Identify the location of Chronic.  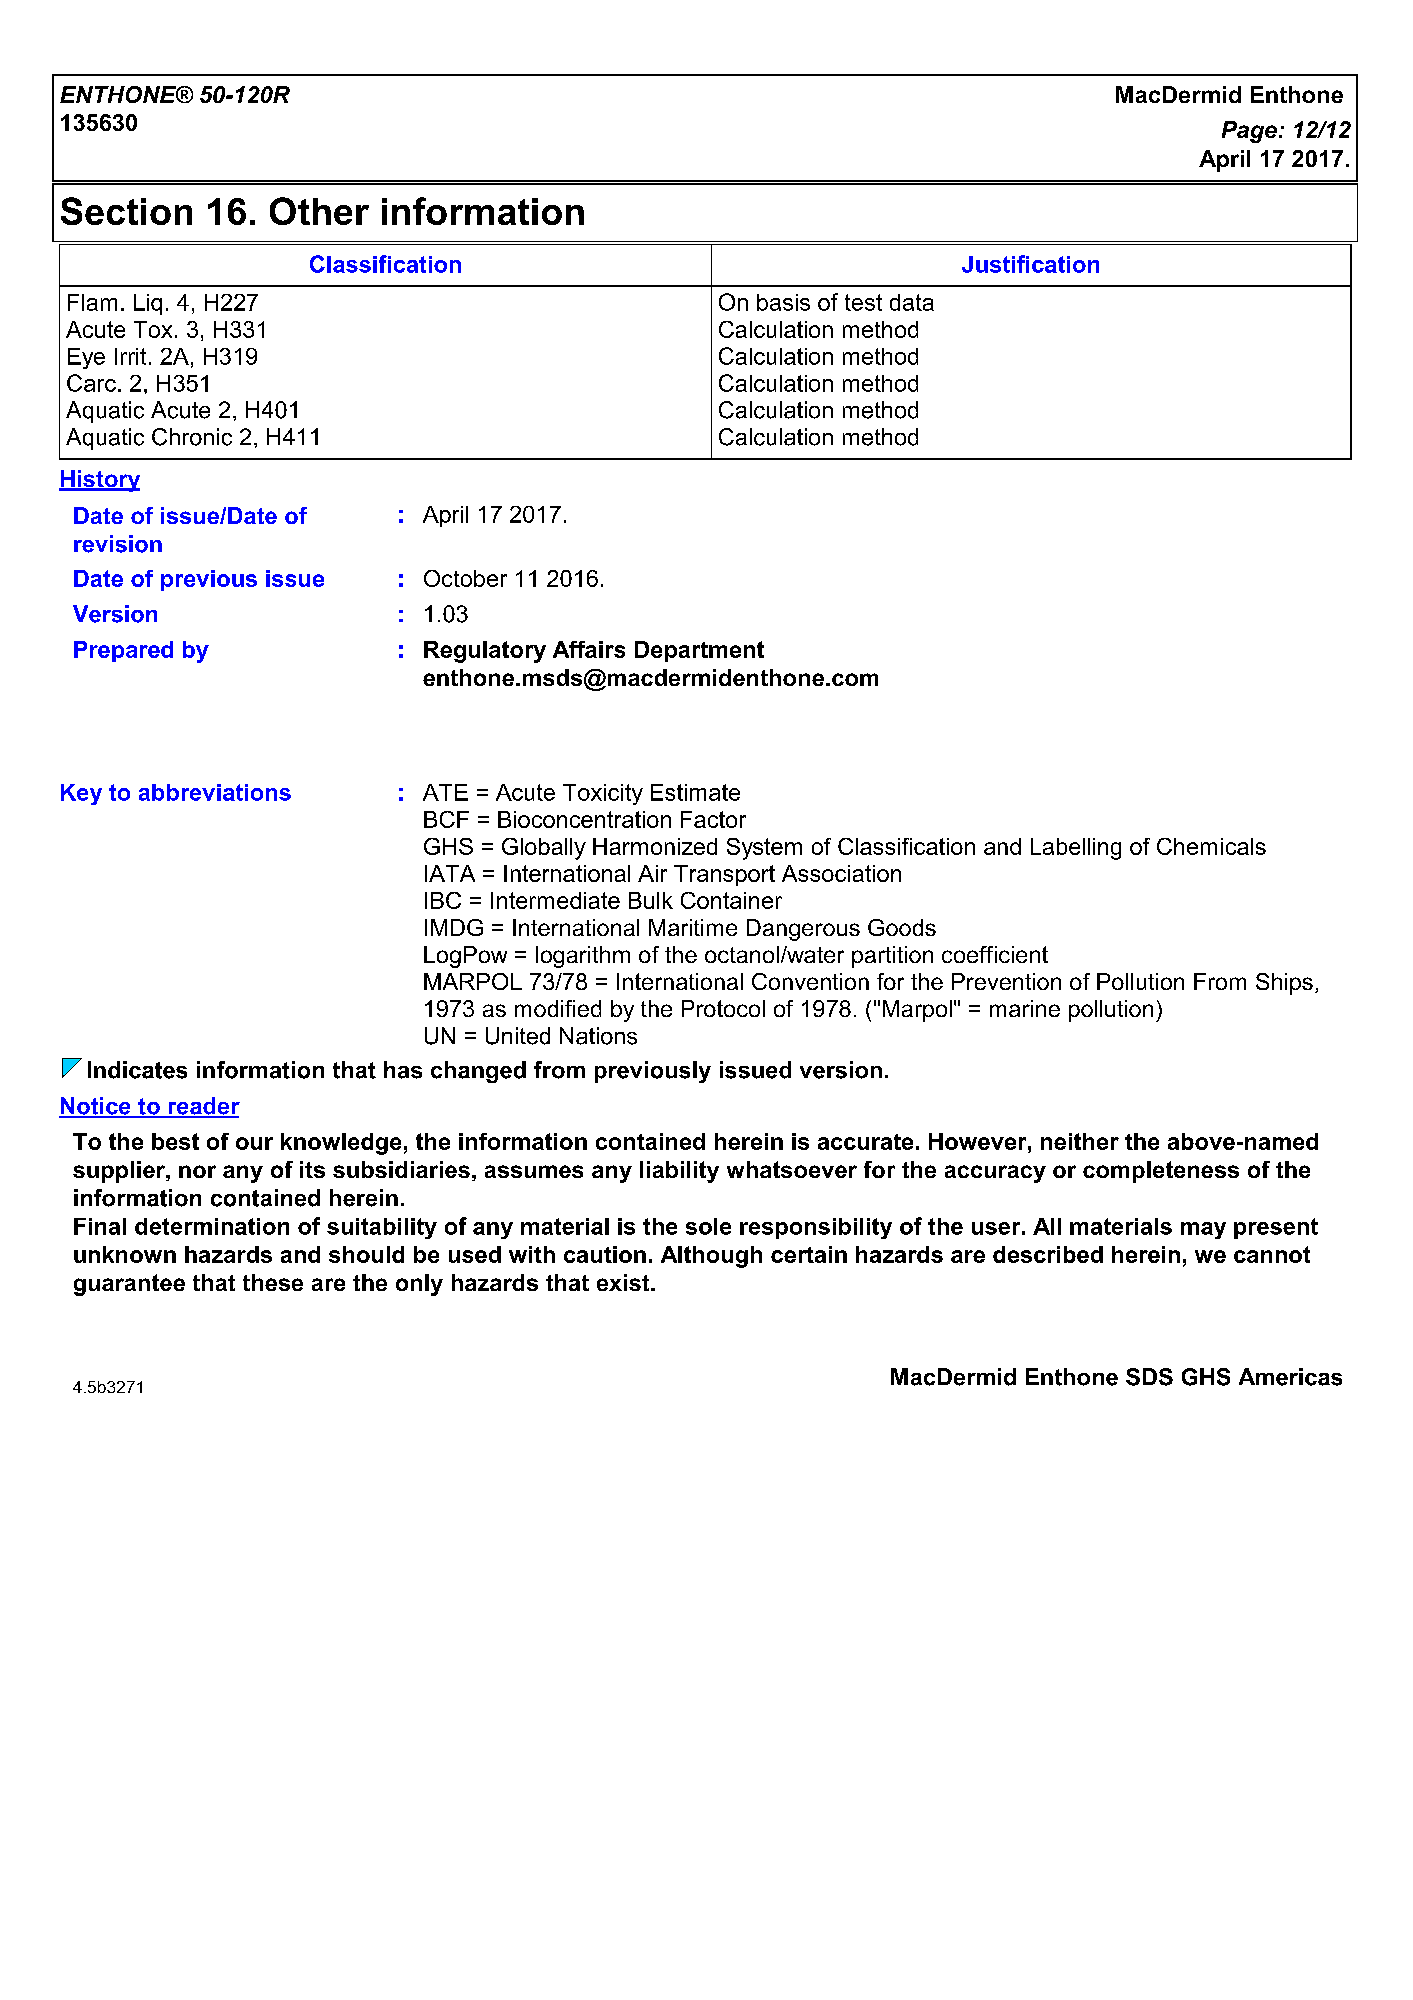
(192, 437).
